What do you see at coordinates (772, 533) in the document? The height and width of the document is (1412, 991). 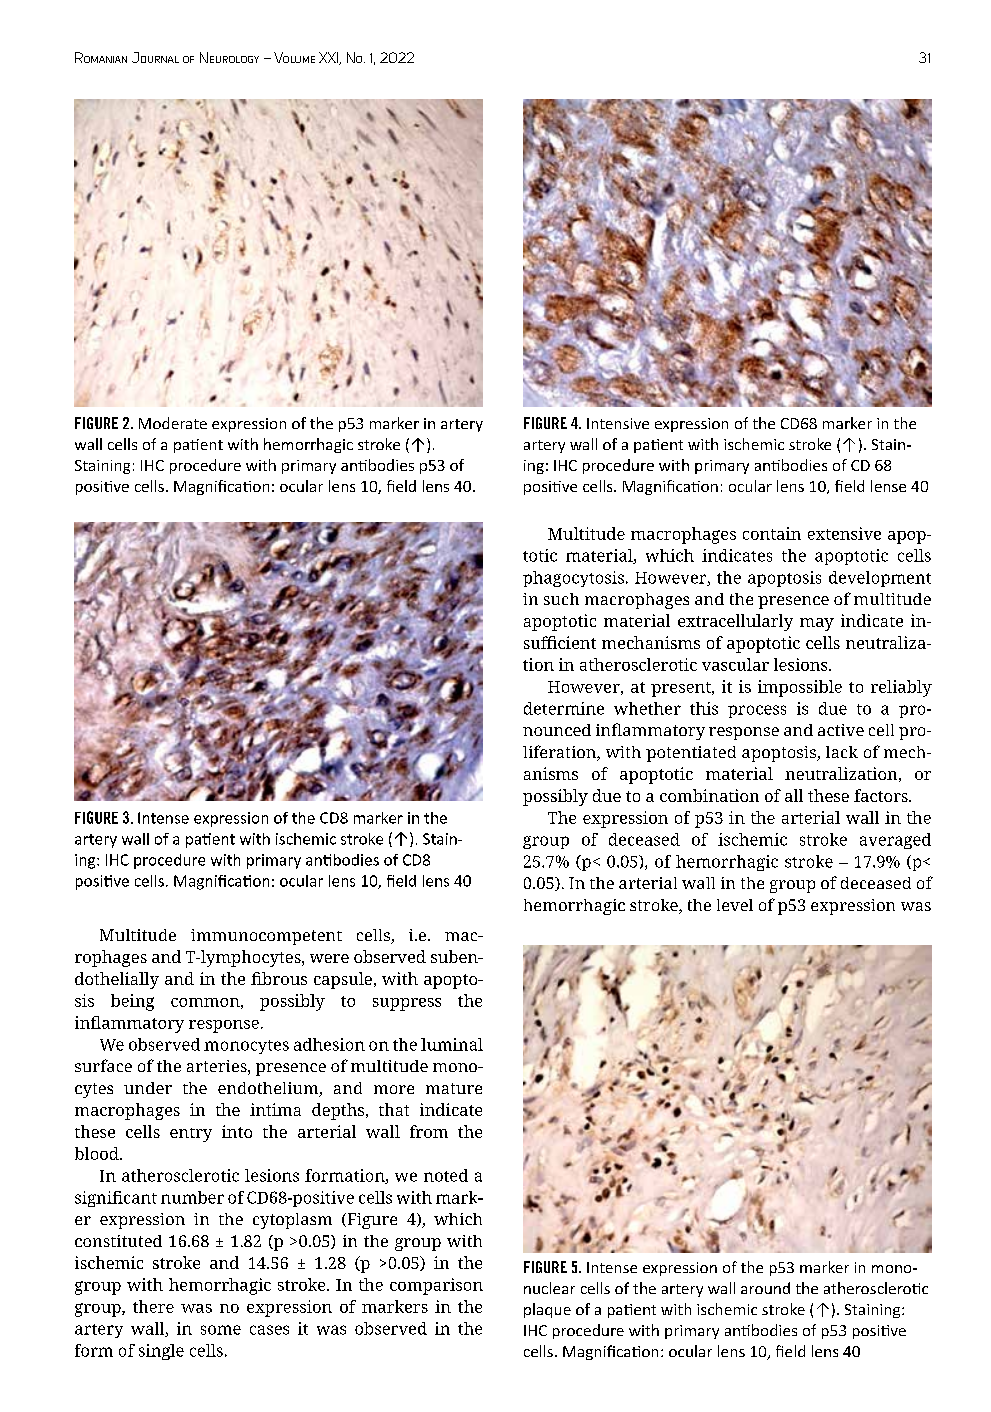 I see `contain` at bounding box center [772, 533].
